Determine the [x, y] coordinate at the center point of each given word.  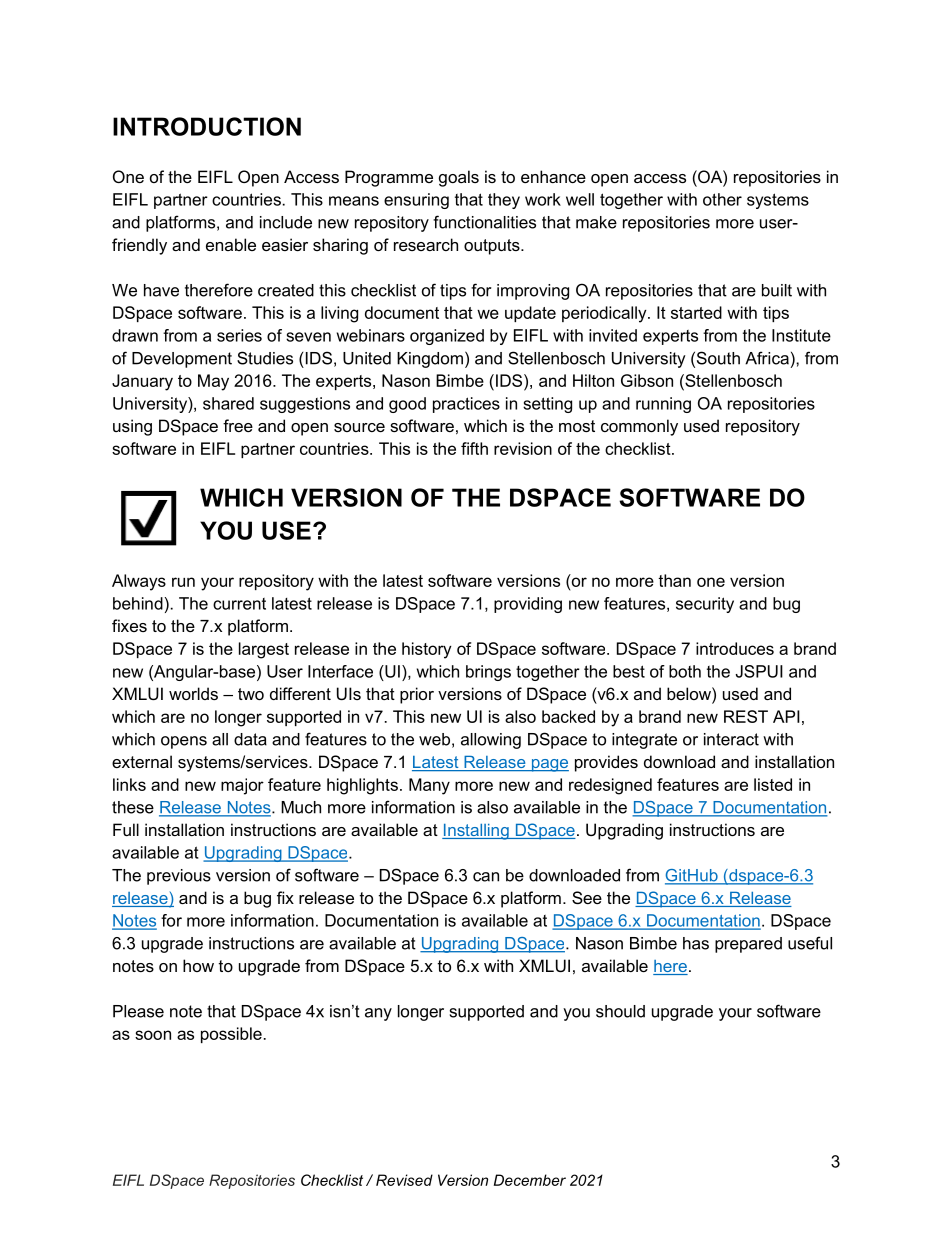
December [530, 1180]
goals [459, 178]
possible [231, 1035]
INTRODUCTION [207, 126]
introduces [735, 648]
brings [488, 673]
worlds [193, 693]
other [722, 199]
